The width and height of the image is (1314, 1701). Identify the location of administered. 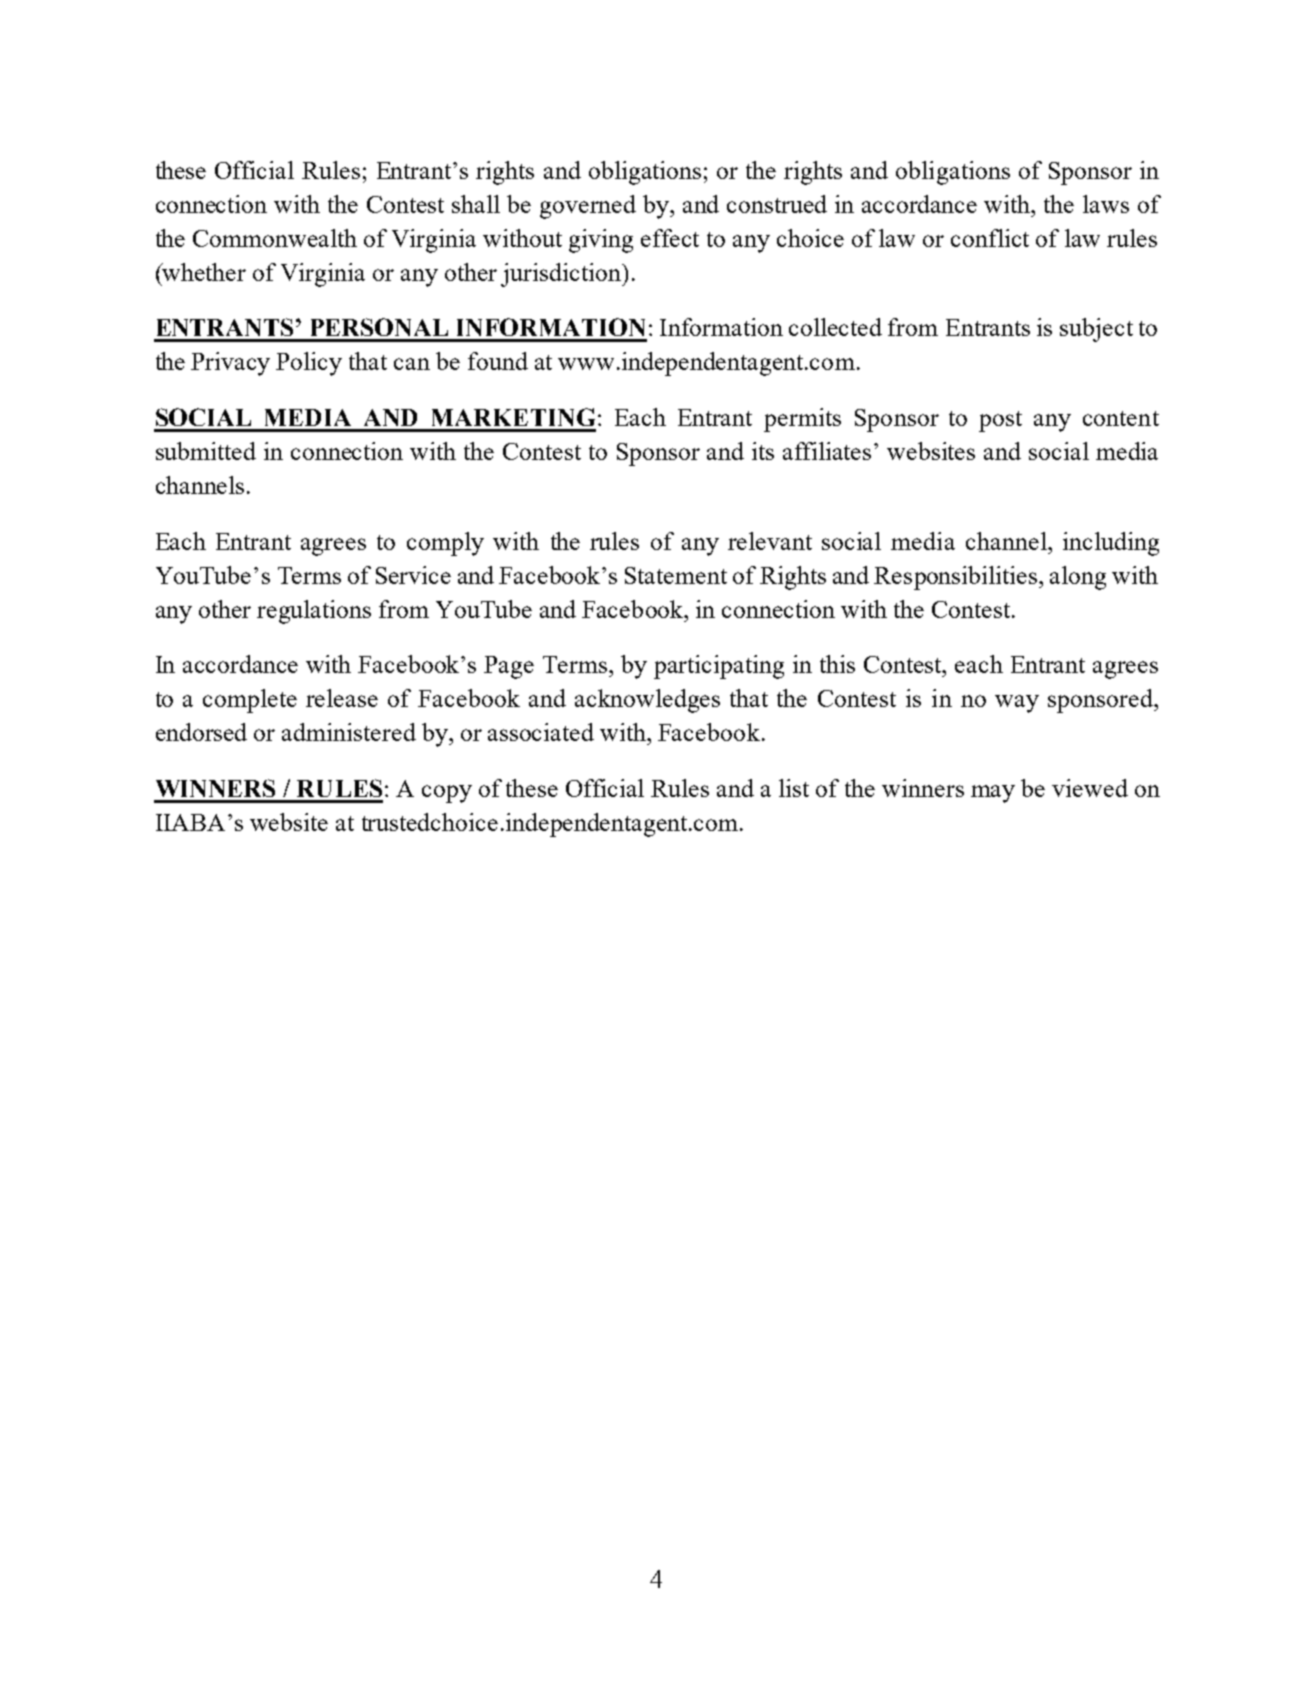
(349, 732).
